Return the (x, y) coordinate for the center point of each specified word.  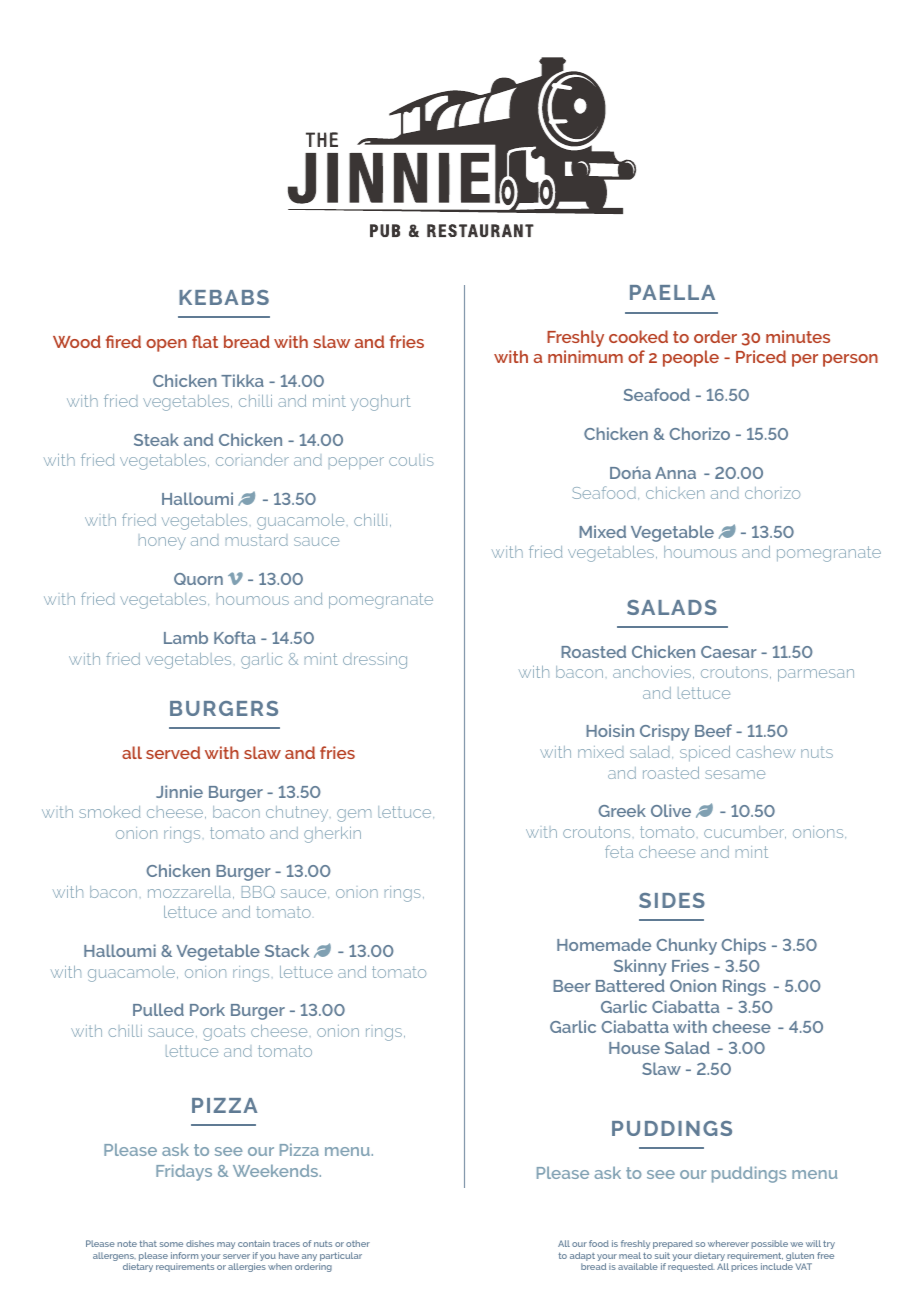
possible (769, 1244)
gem (354, 815)
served (173, 752)
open (166, 345)
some (171, 1244)
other (358, 1243)
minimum (585, 356)
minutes (798, 336)
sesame (735, 774)
